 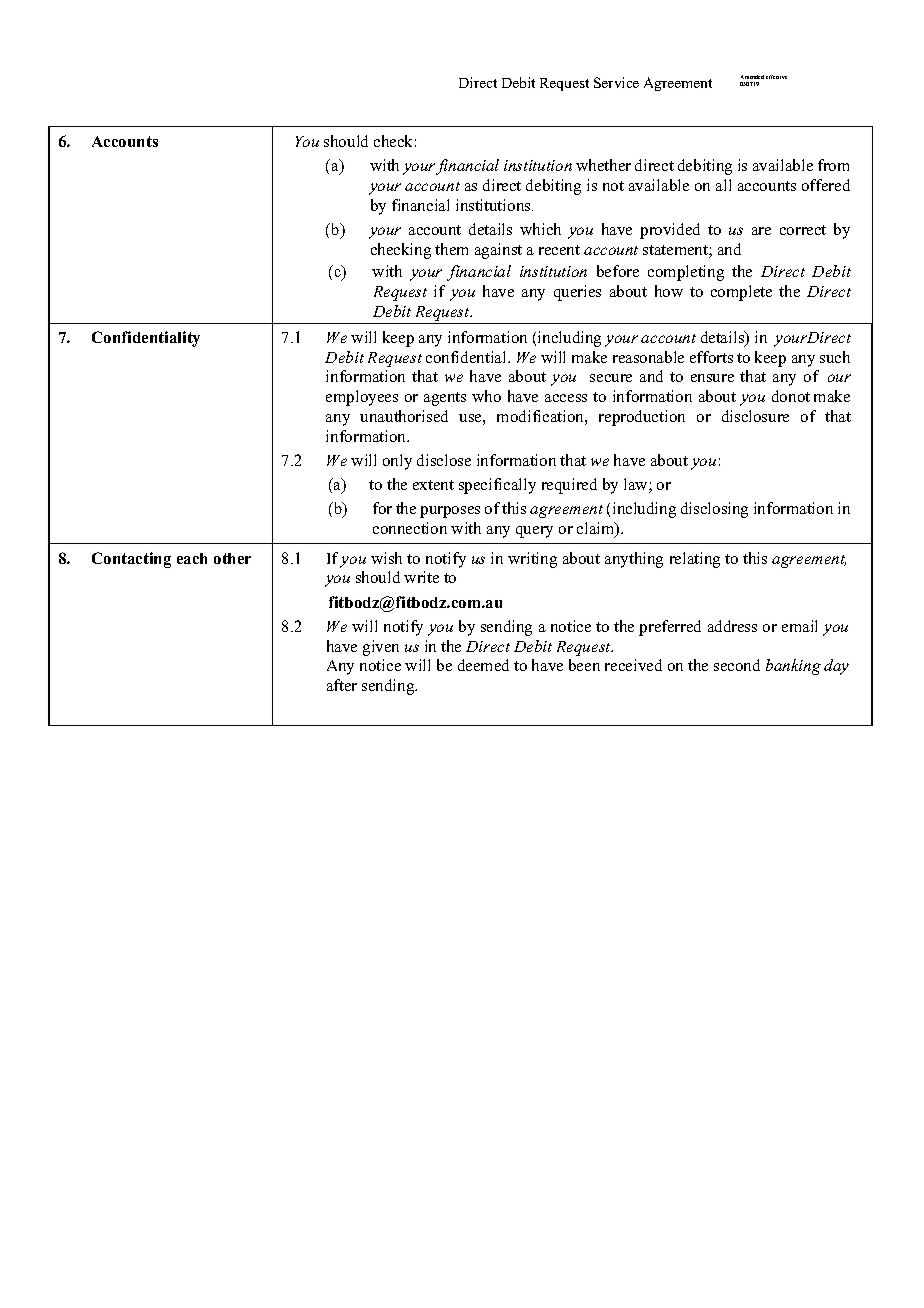 What do you see at coordinates (342, 685) in the document?
I see `after` at bounding box center [342, 685].
